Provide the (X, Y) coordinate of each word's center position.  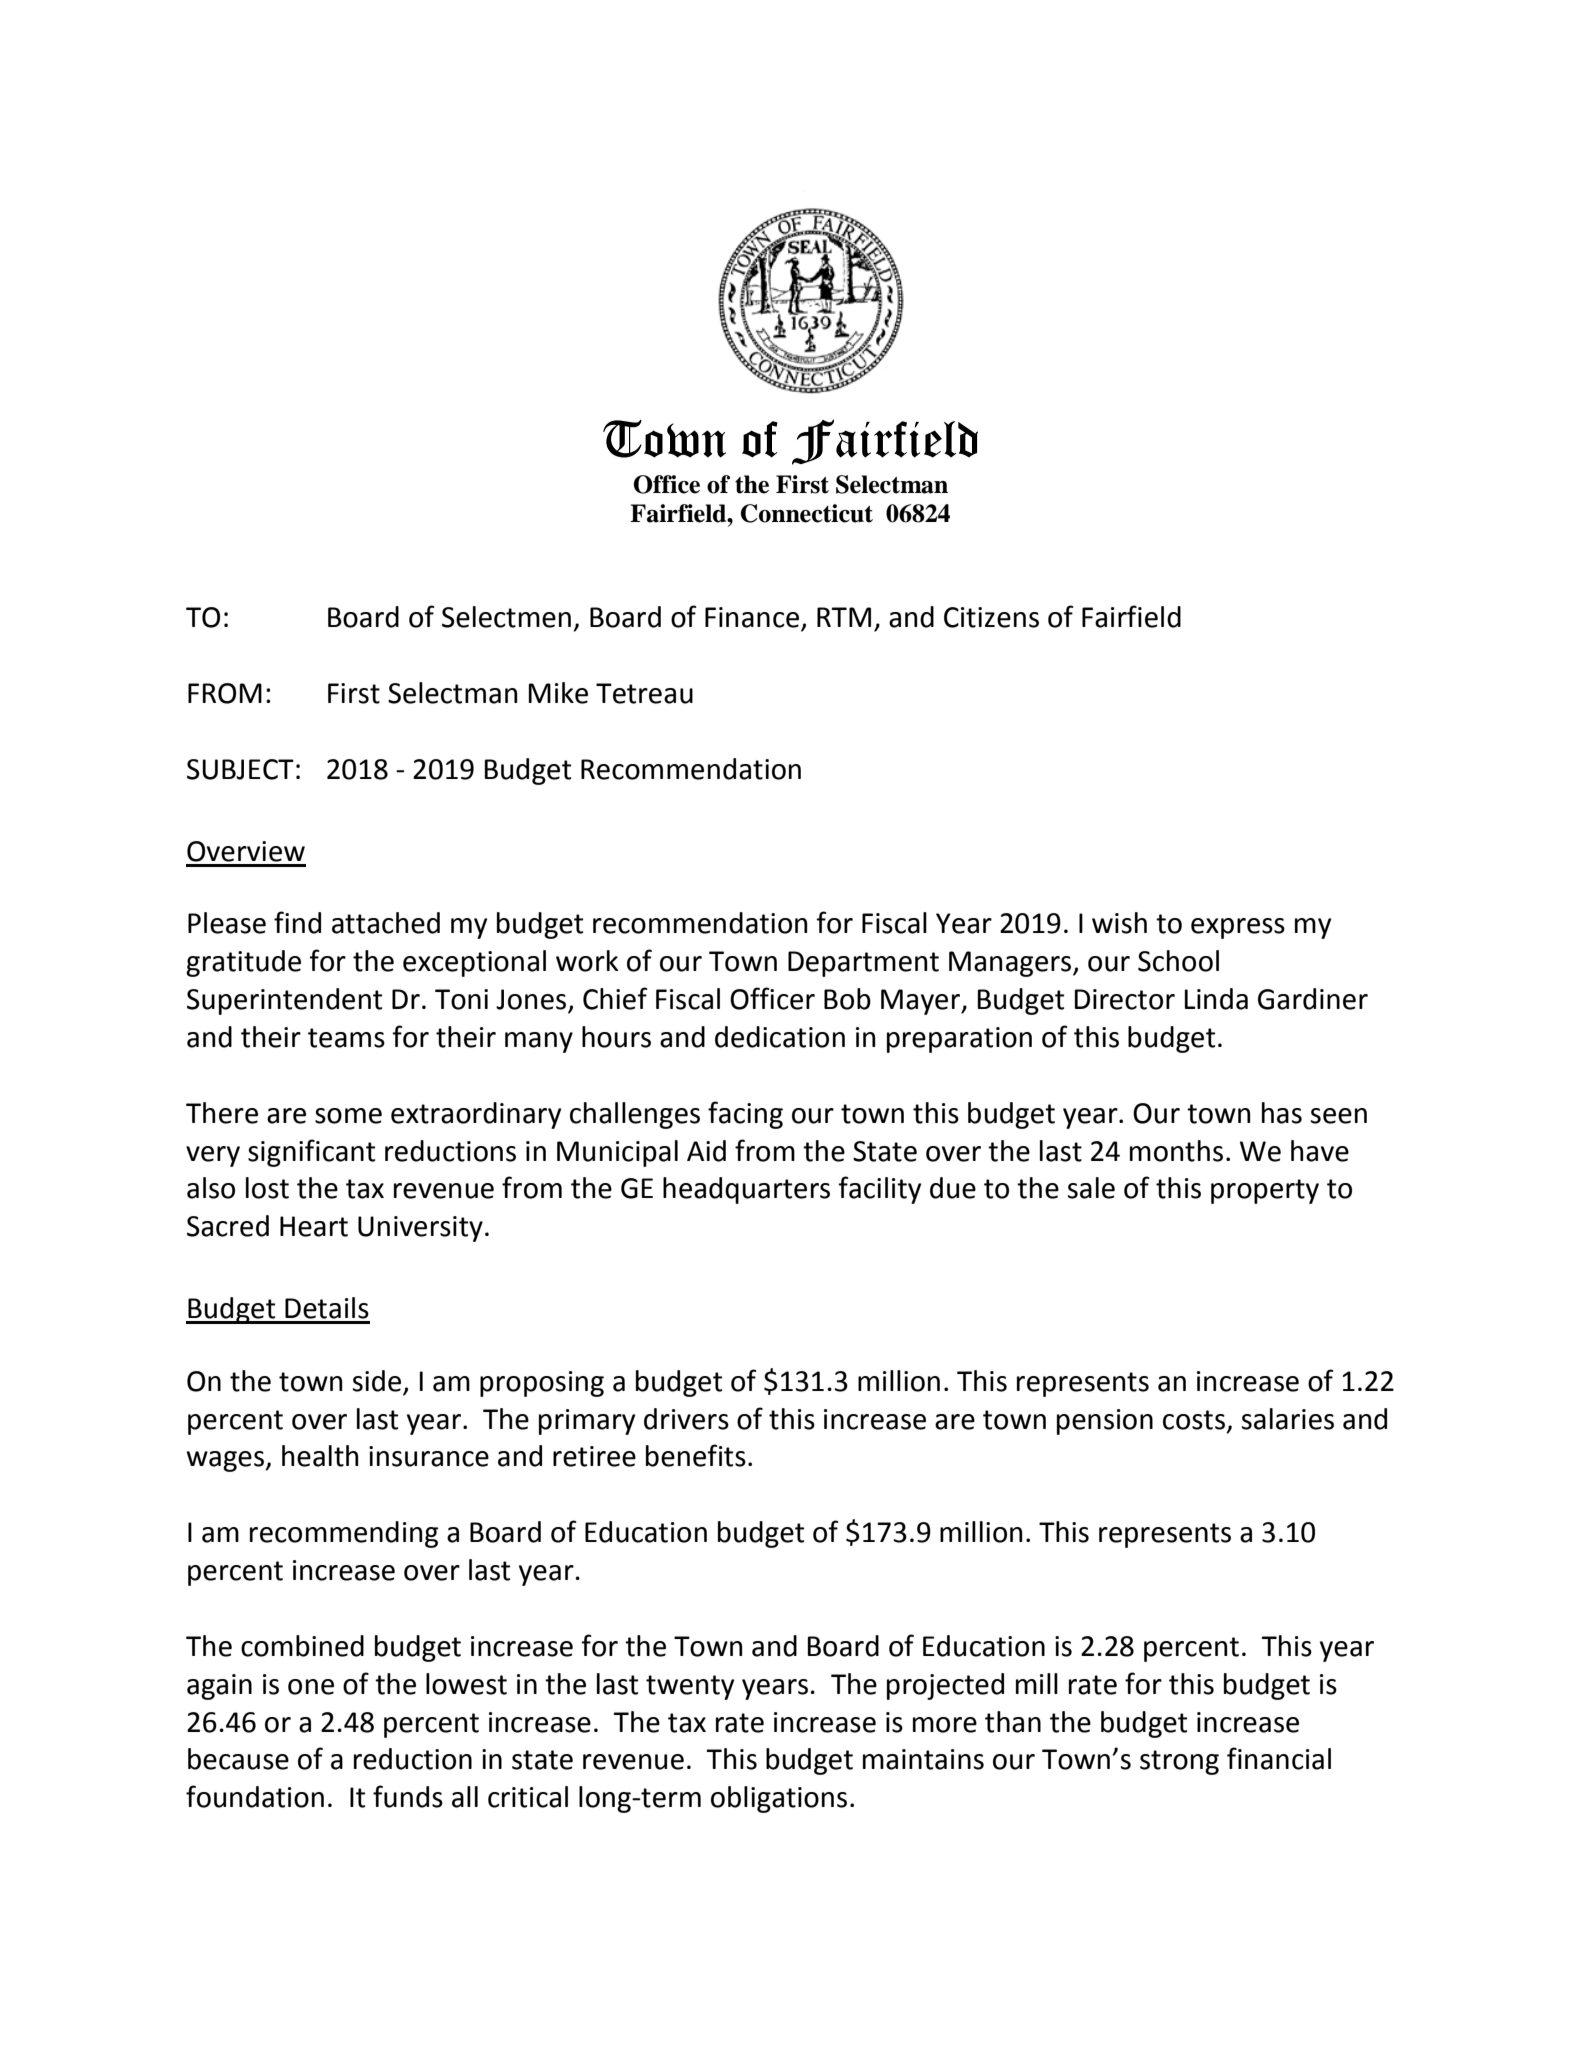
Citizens (991, 617)
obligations (779, 1799)
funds (408, 1796)
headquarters (746, 1190)
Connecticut (807, 513)
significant (311, 1153)
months (1176, 1151)
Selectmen (506, 617)
